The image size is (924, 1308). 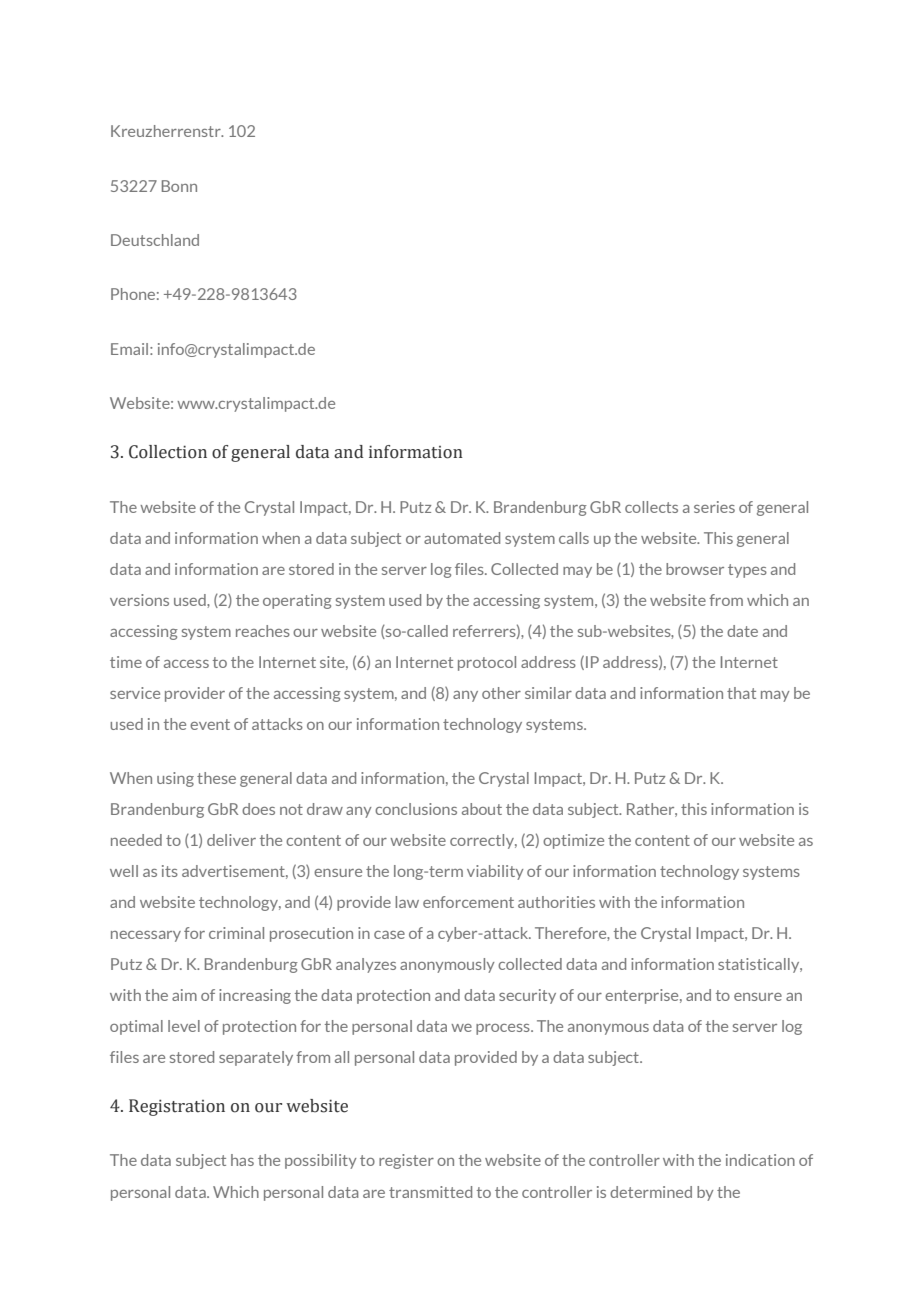 What do you see at coordinates (741, 693) in the image?
I see `that` at bounding box center [741, 693].
